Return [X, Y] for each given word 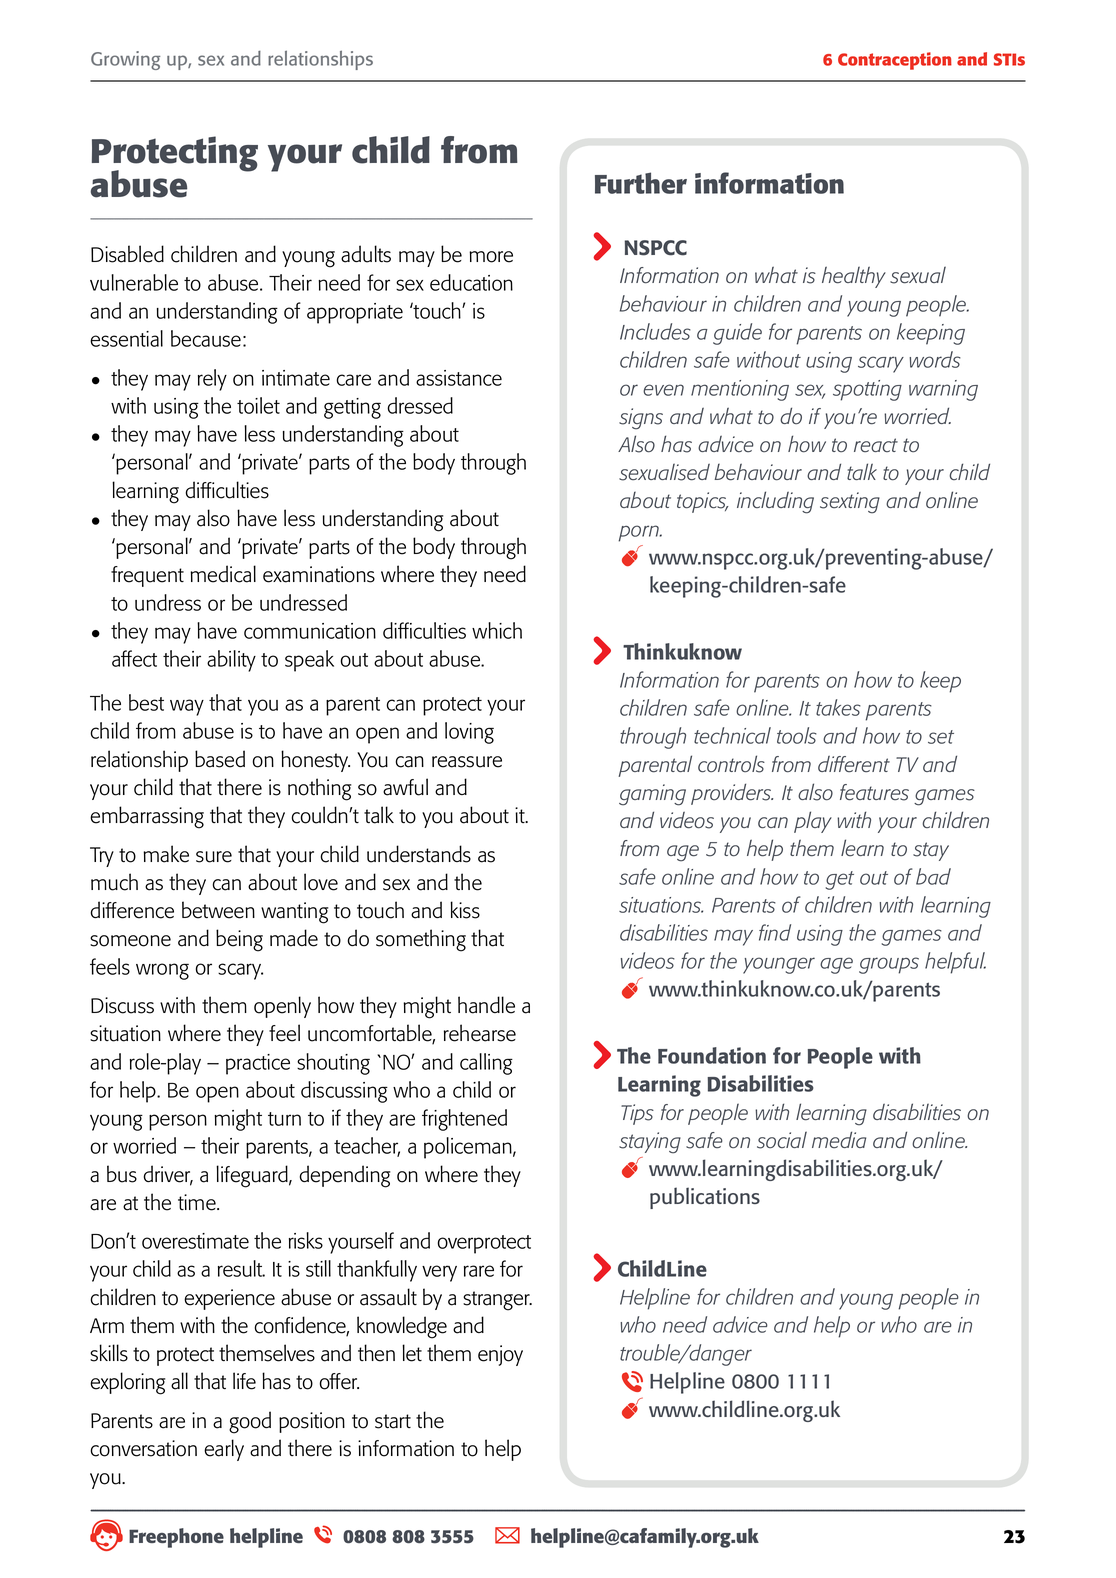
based [220, 759]
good [250, 1422]
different [854, 764]
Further [641, 183]
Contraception [895, 61]
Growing [125, 60]
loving [469, 733]
